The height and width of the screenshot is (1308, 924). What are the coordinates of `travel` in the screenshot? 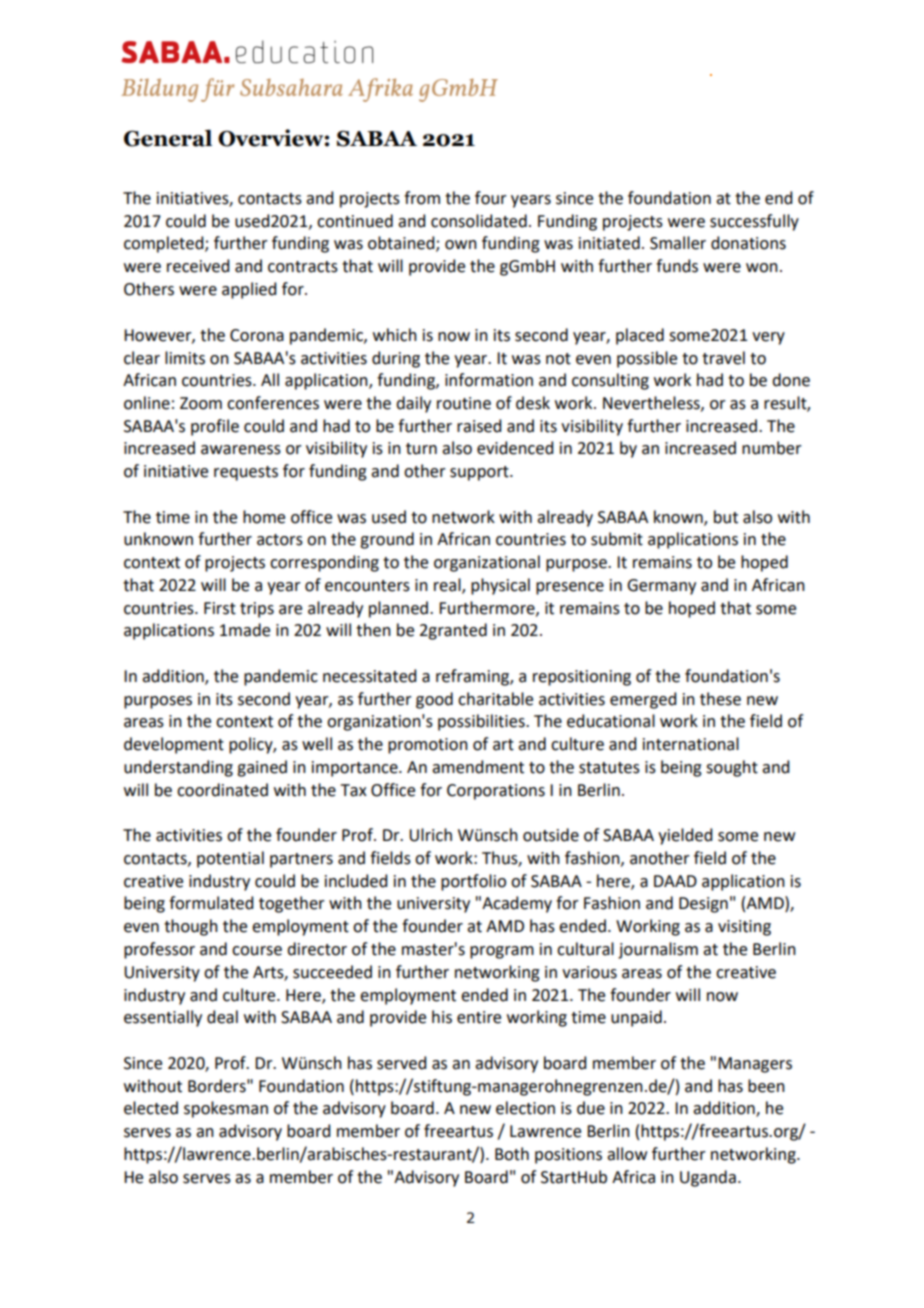 It's located at (723, 358).
